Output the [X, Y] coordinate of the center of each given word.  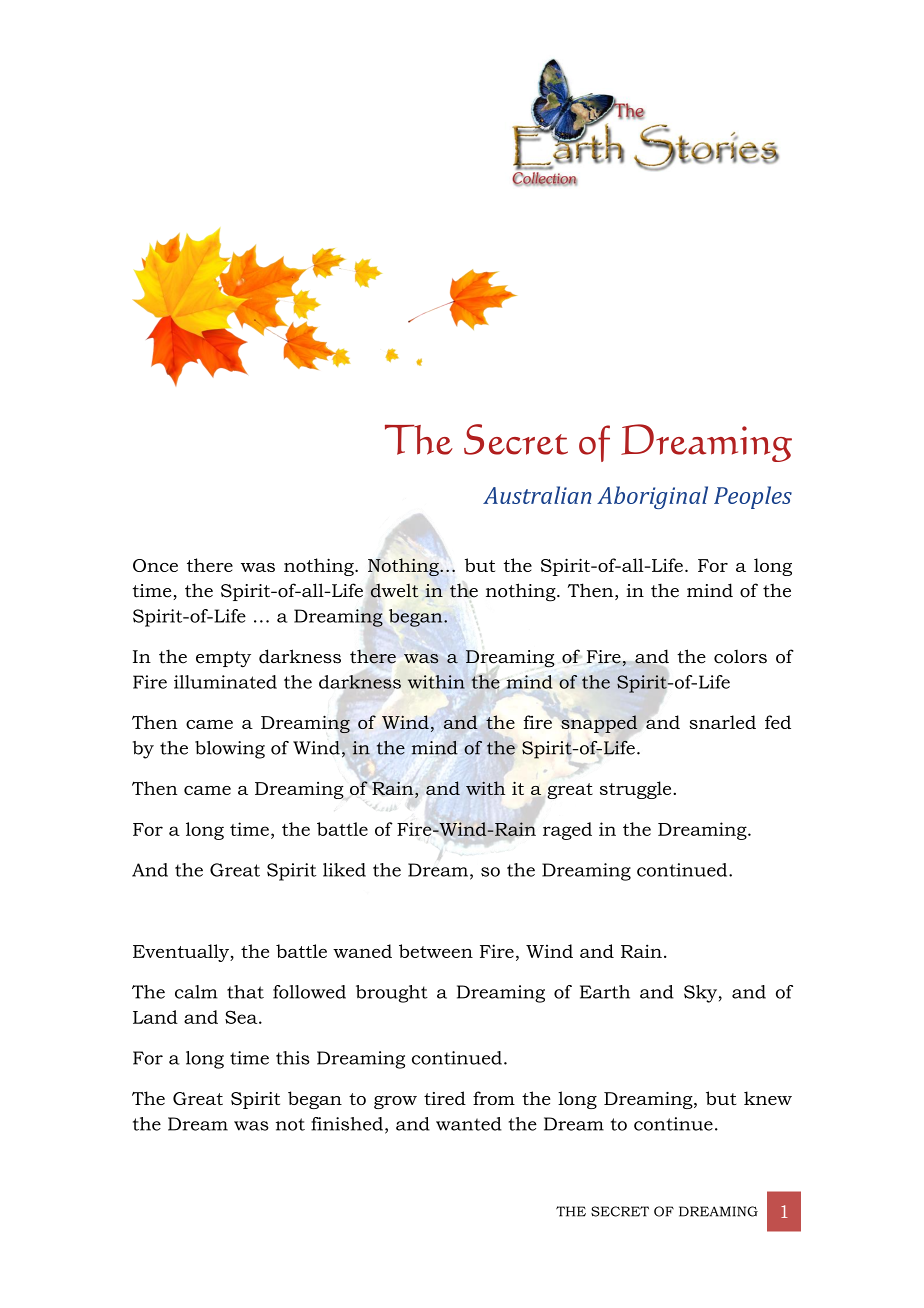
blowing [230, 750]
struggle [637, 790]
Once [155, 565]
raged [567, 831]
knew [768, 1098]
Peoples [753, 497]
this [292, 1058]
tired [445, 1098]
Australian [537, 495]
